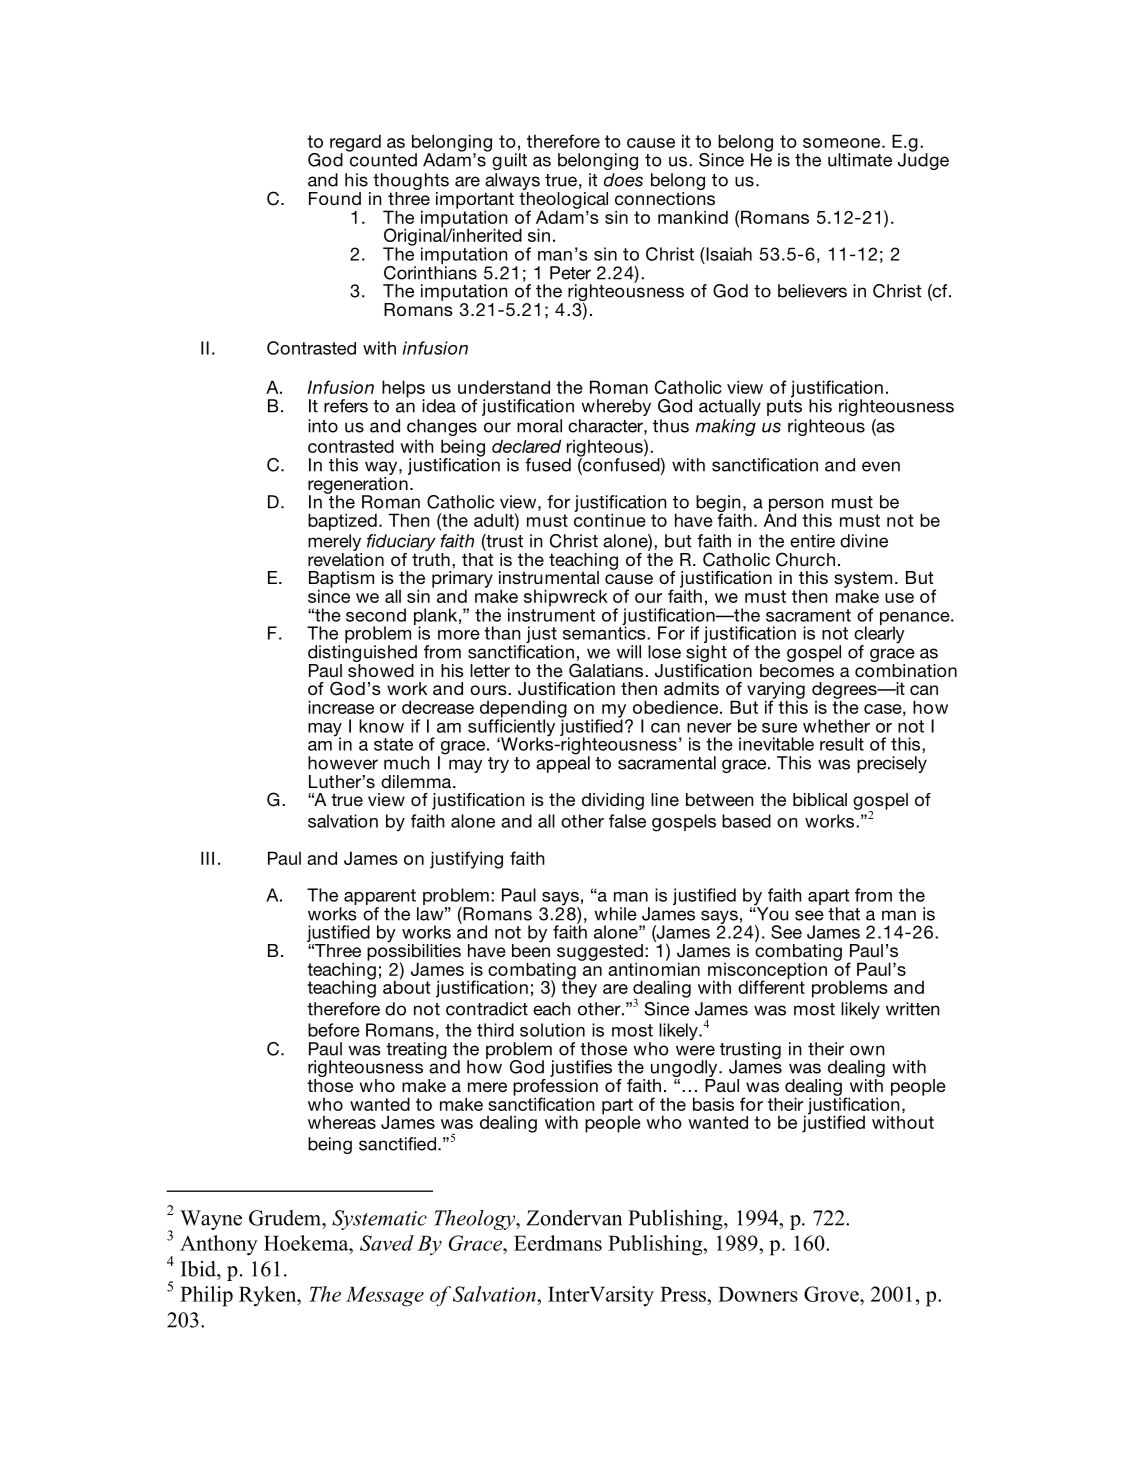  Describe the element at coordinates (341, 707) in the screenshot. I see `increase` at that location.
